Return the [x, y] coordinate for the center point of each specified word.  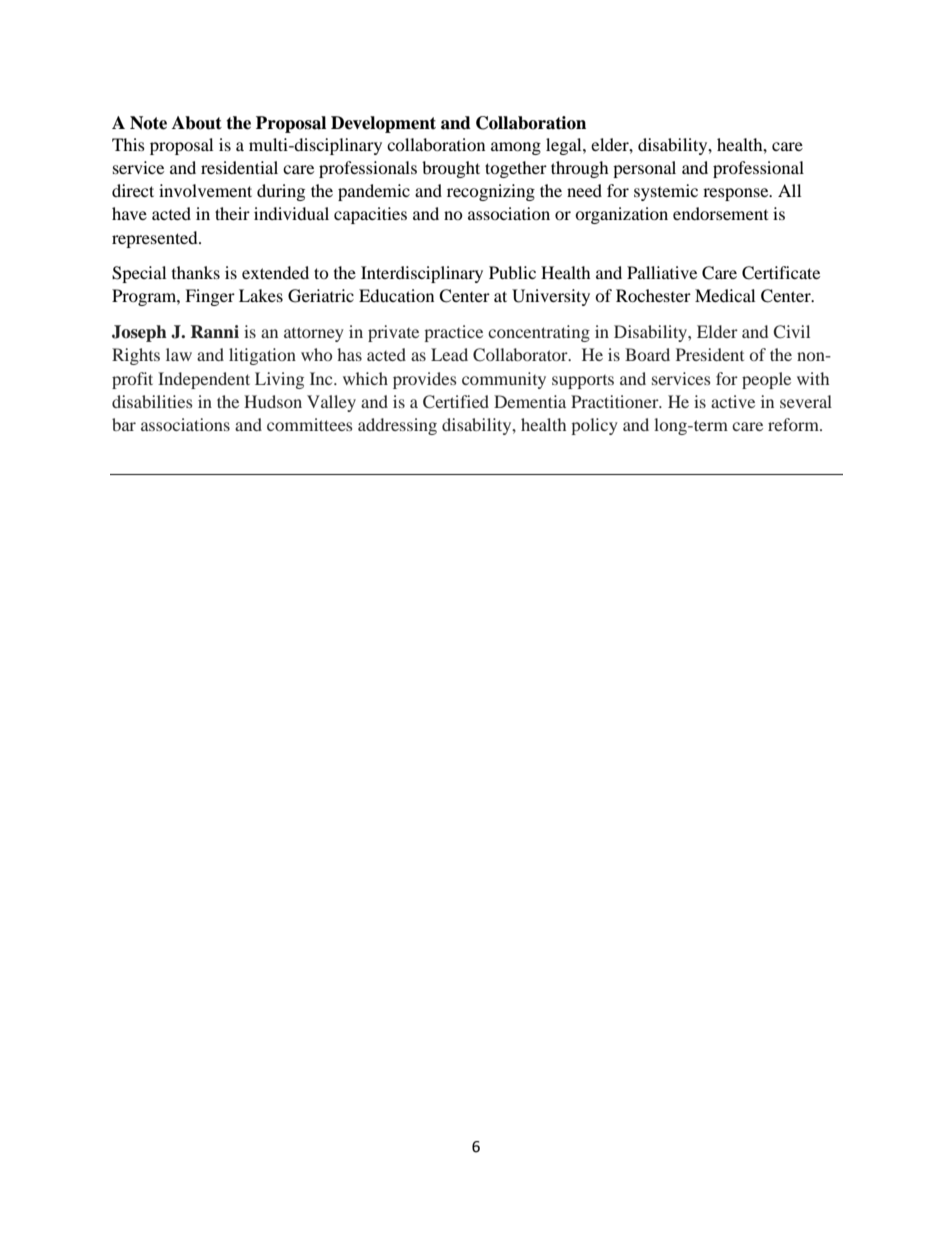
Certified [456, 402]
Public [512, 272]
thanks [196, 272]
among [516, 148]
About [197, 123]
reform [794, 424]
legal [565, 146]
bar [124, 424]
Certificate [781, 273]
